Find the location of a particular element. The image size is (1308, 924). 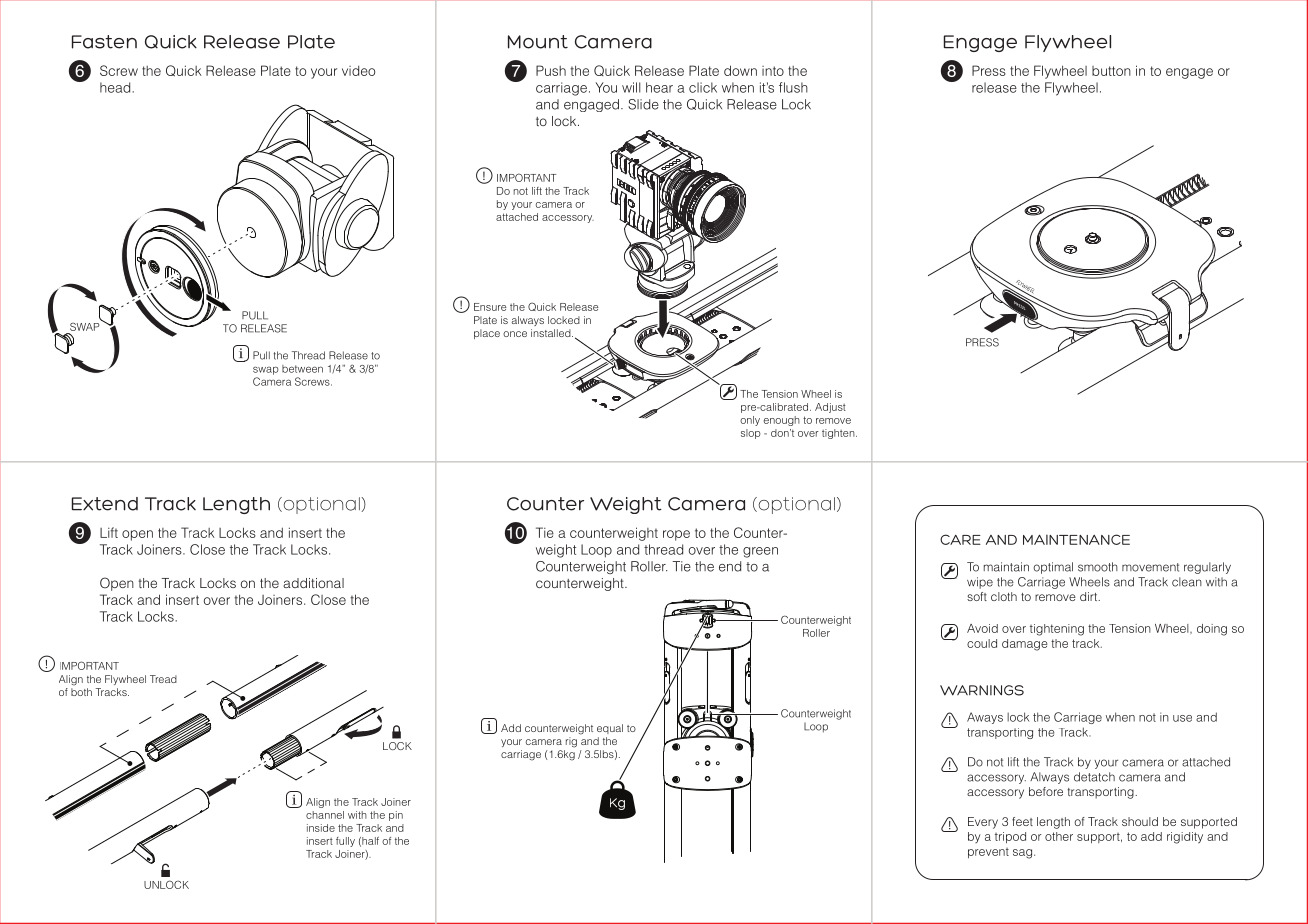

Adjust is located at coordinates (830, 408).
